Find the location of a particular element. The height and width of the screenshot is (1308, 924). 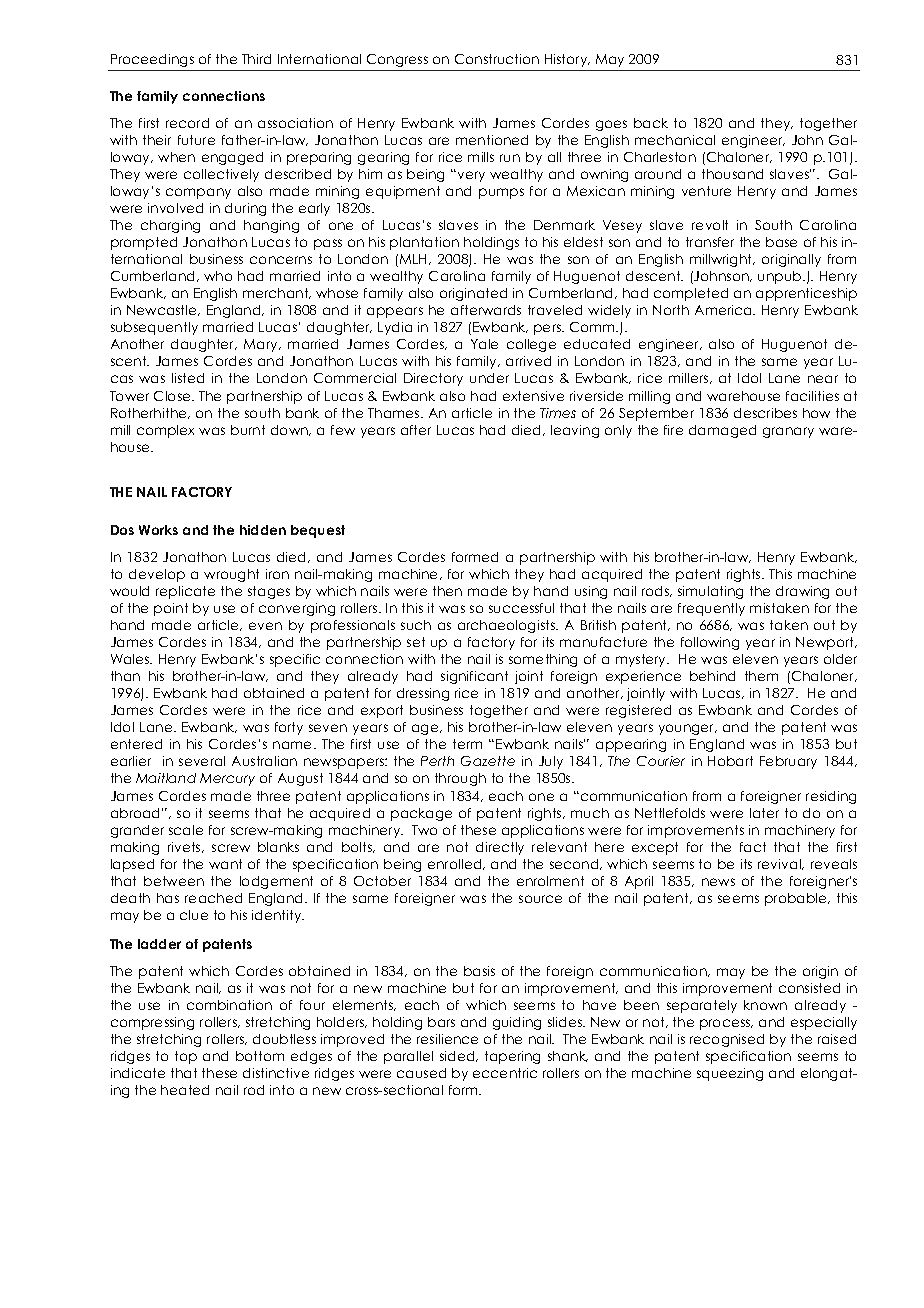

squeezing is located at coordinates (730, 1074).
